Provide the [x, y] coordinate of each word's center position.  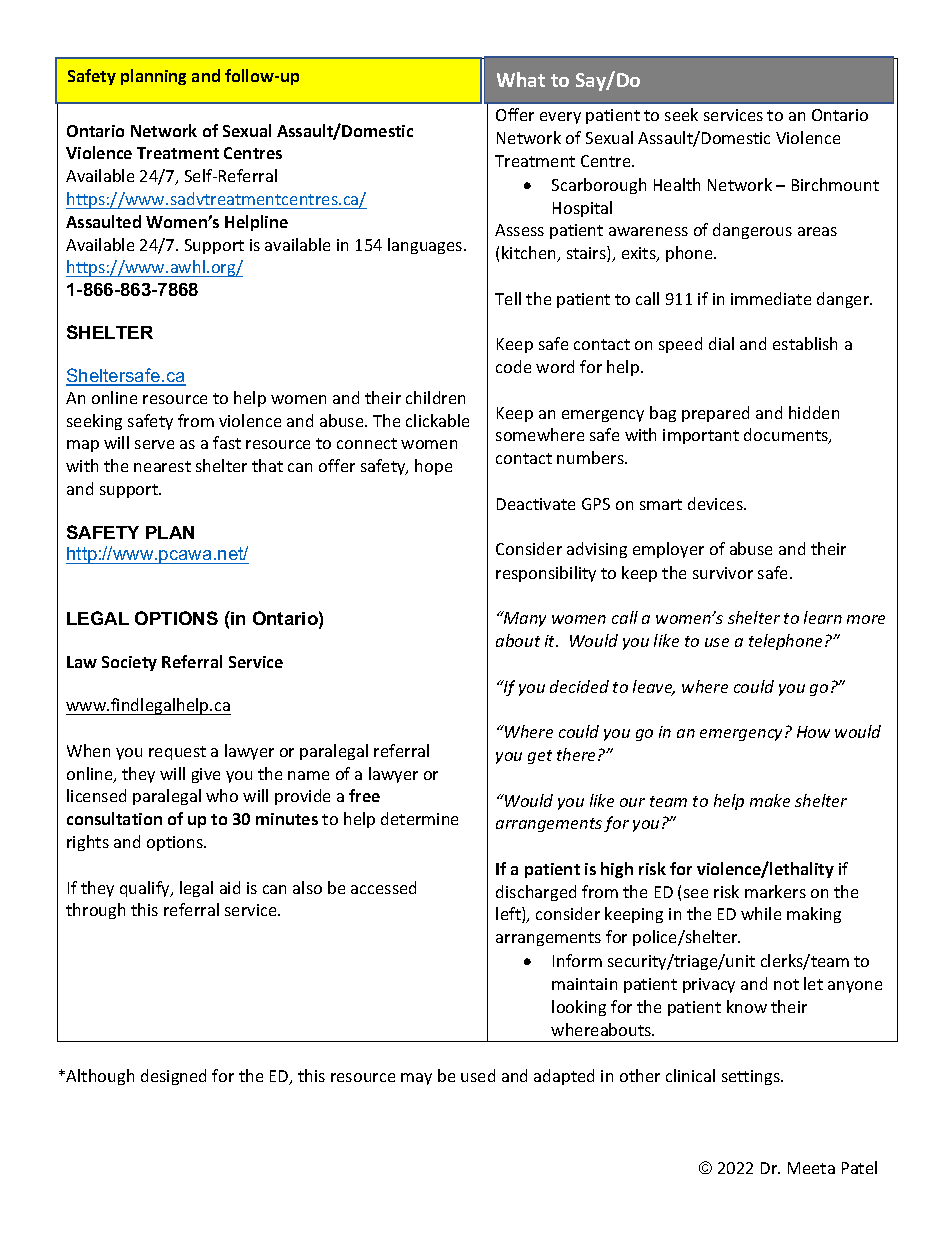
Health [677, 184]
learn [823, 617]
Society [129, 663]
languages [426, 246]
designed [173, 1077]
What [521, 79]
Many [524, 619]
